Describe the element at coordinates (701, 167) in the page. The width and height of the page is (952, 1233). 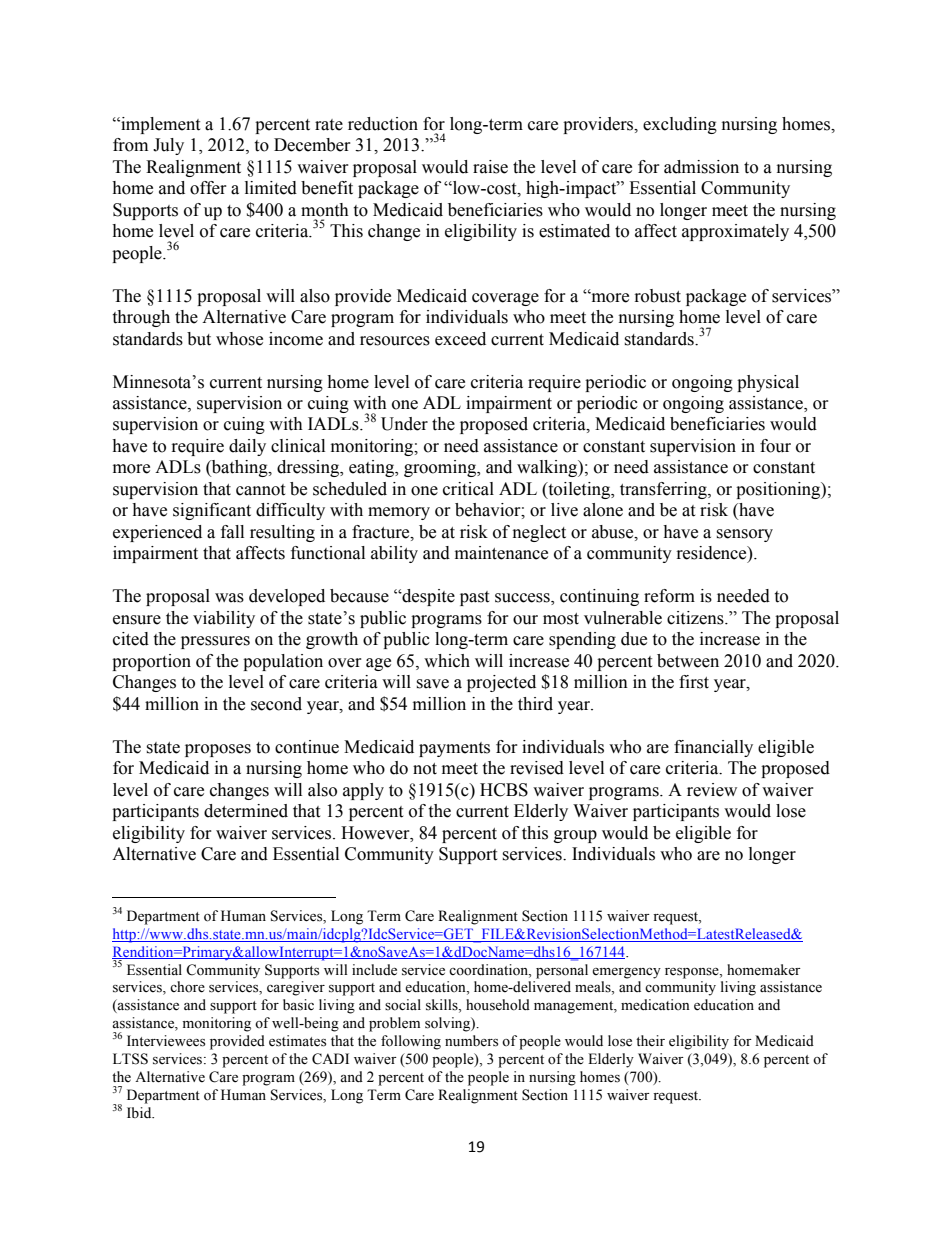
I see `admission` at that location.
